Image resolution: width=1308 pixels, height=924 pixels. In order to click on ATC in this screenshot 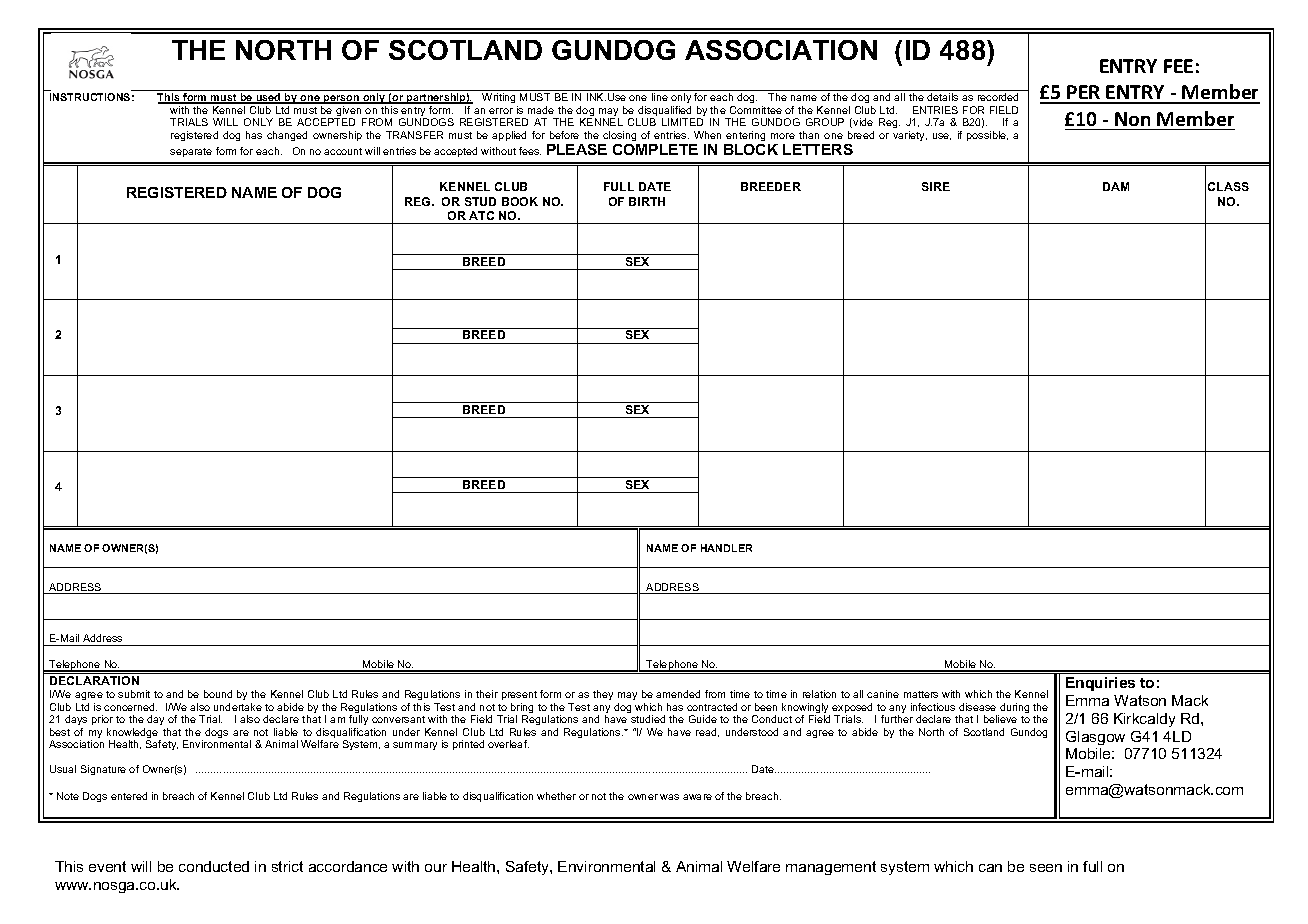, I will do `click(481, 215)`.
